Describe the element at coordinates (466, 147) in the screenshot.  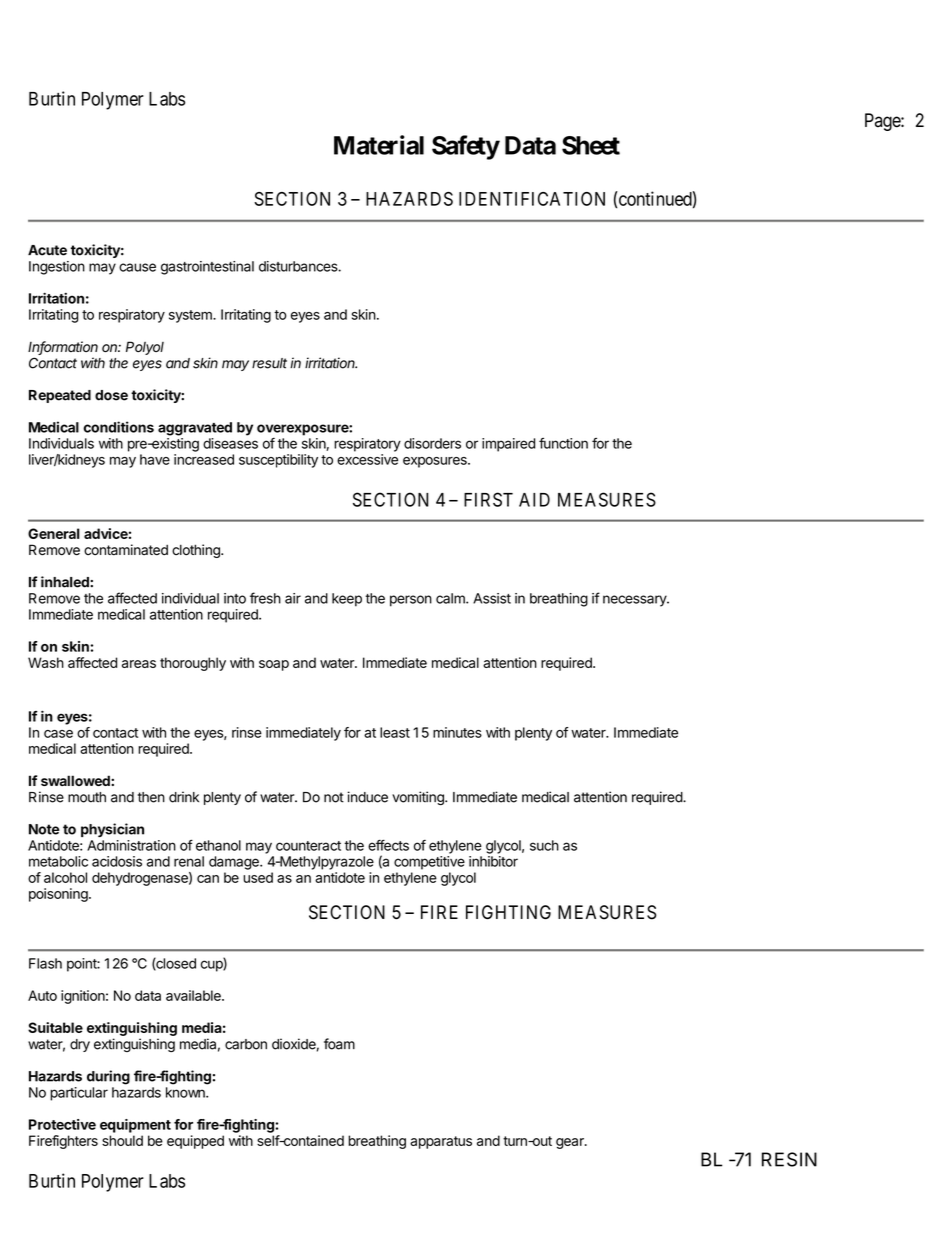
I see `Safety` at that location.
